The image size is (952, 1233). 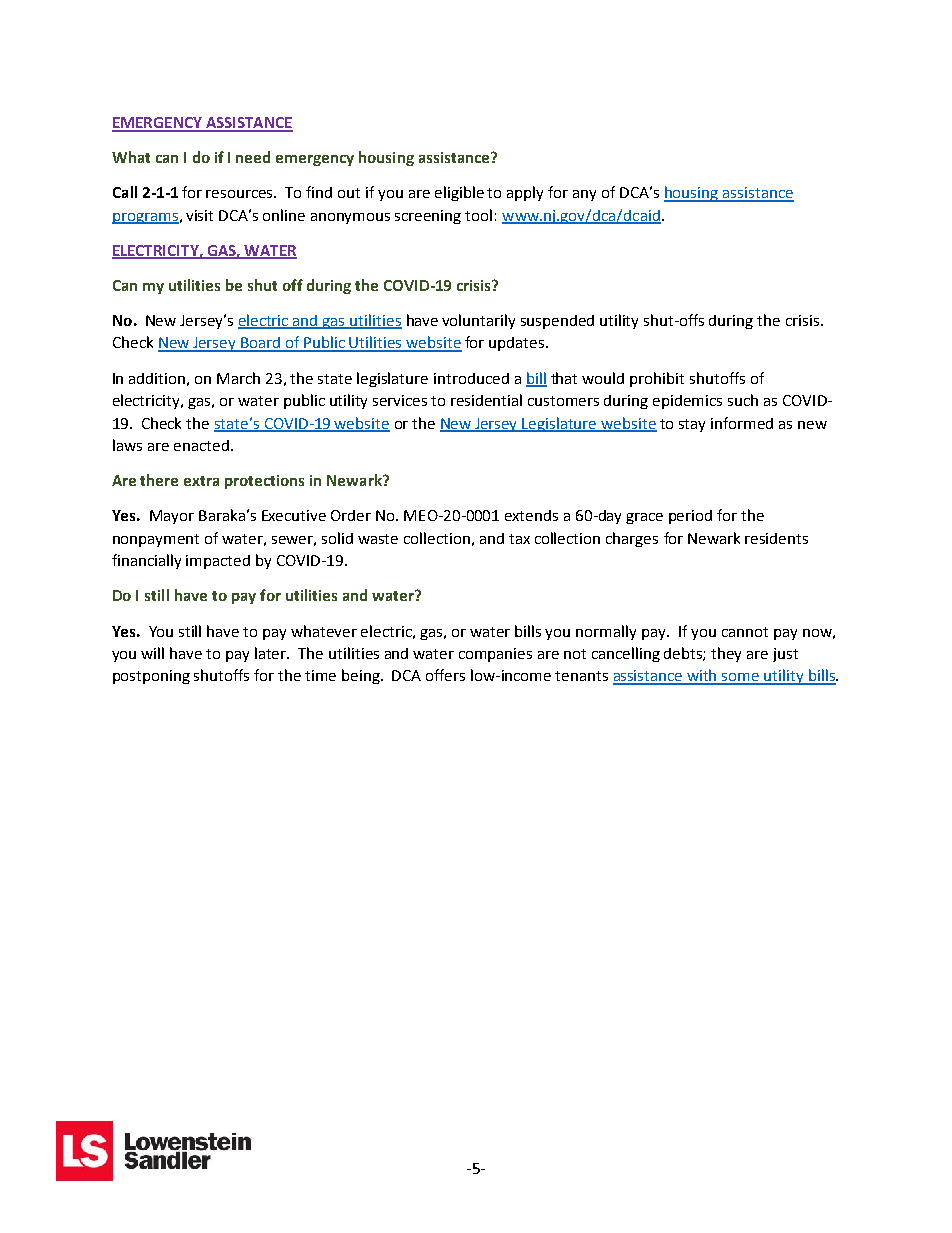 I want to click on need, so click(x=253, y=157).
